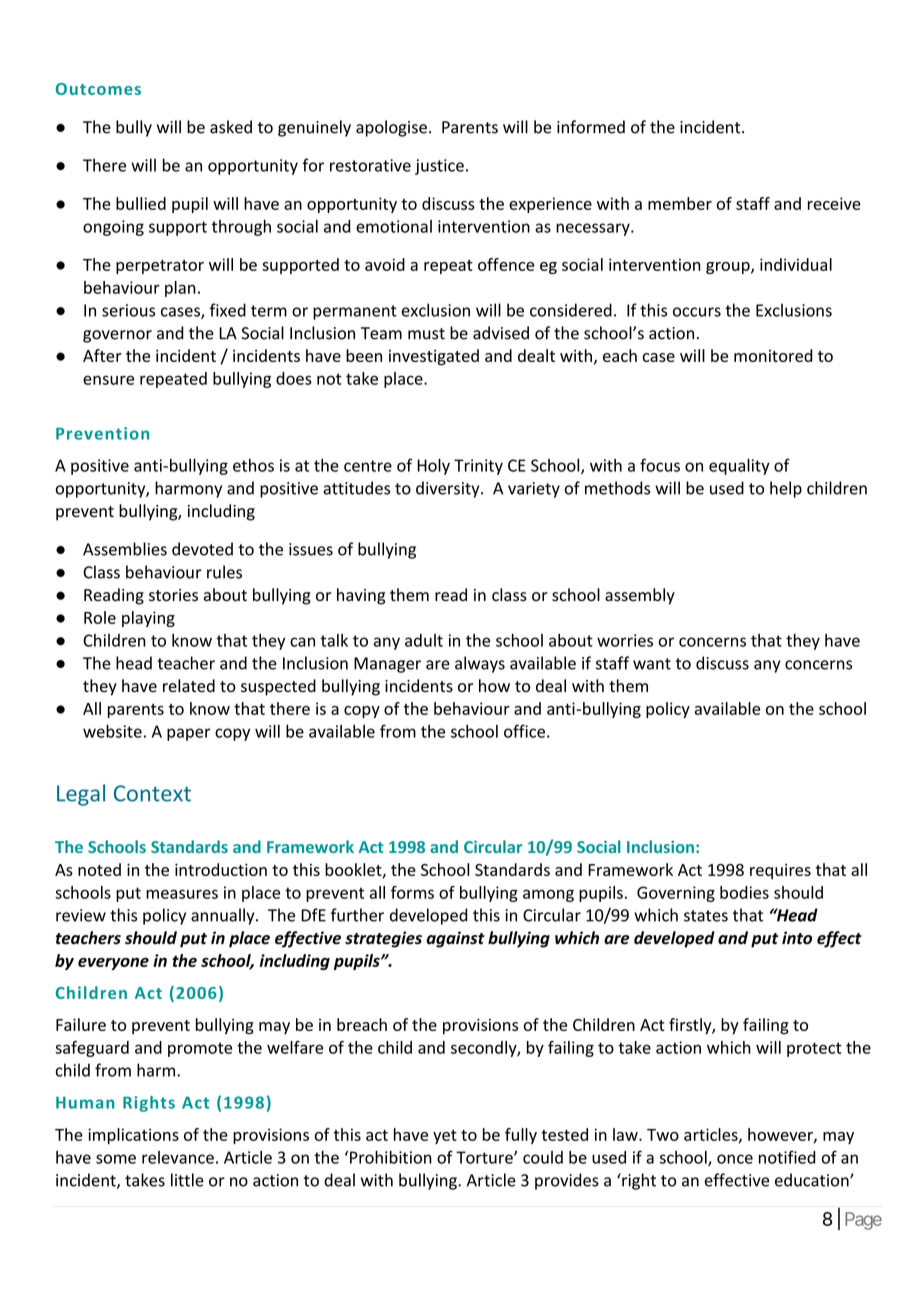 This image has height=1308, width=924. I want to click on forms, so click(412, 892).
